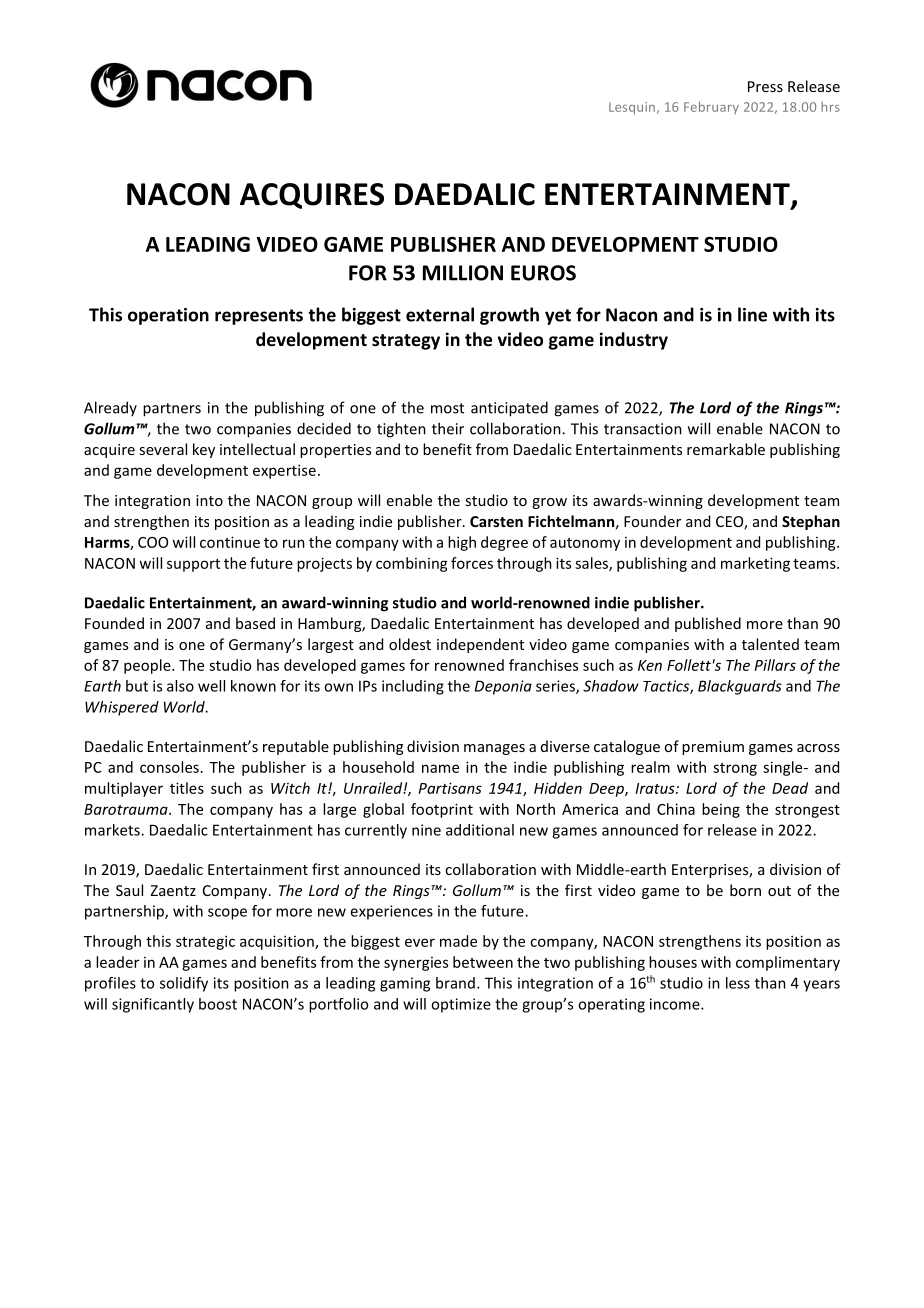  I want to click on February, so click(711, 107).
